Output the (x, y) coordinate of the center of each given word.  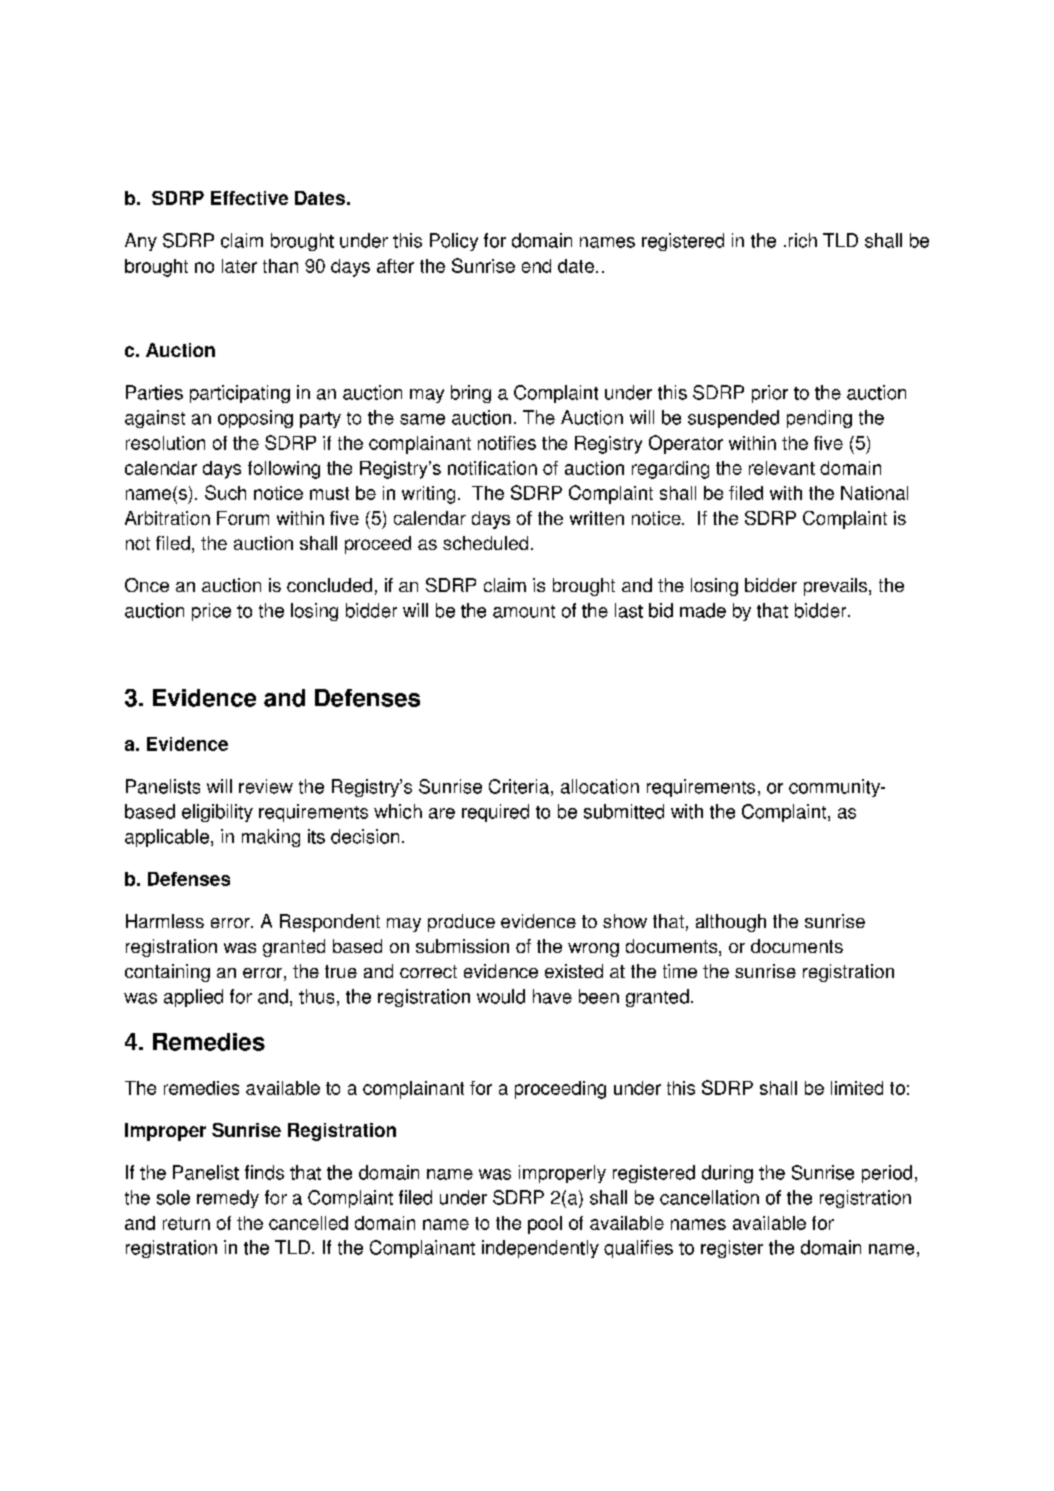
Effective (249, 198)
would (501, 996)
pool (545, 1225)
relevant (782, 468)
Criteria (519, 786)
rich (803, 240)
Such (225, 492)
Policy (454, 242)
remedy (228, 1199)
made (703, 610)
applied (193, 998)
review (266, 786)
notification (492, 468)
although (731, 923)
